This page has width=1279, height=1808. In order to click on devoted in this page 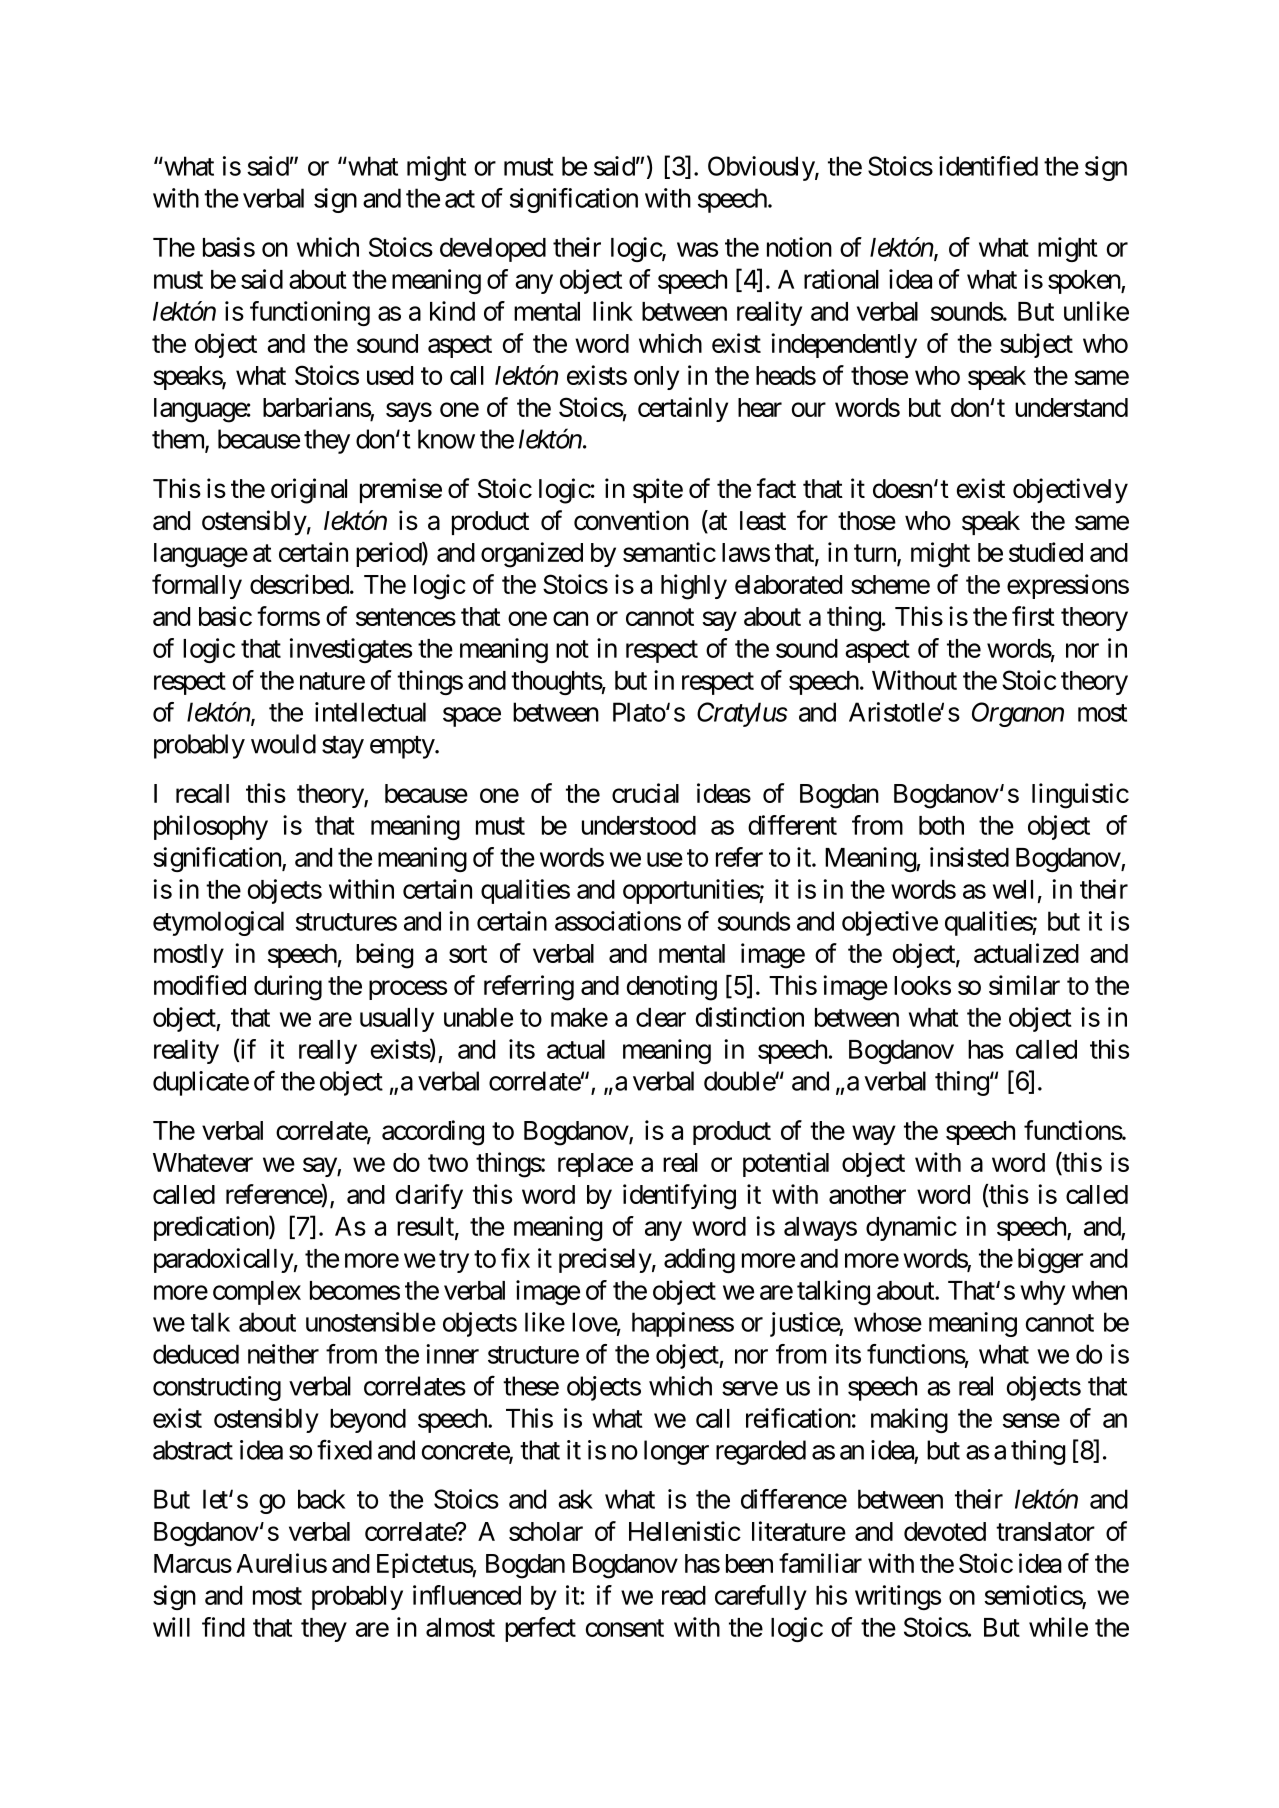, I will do `click(945, 1531)`.
